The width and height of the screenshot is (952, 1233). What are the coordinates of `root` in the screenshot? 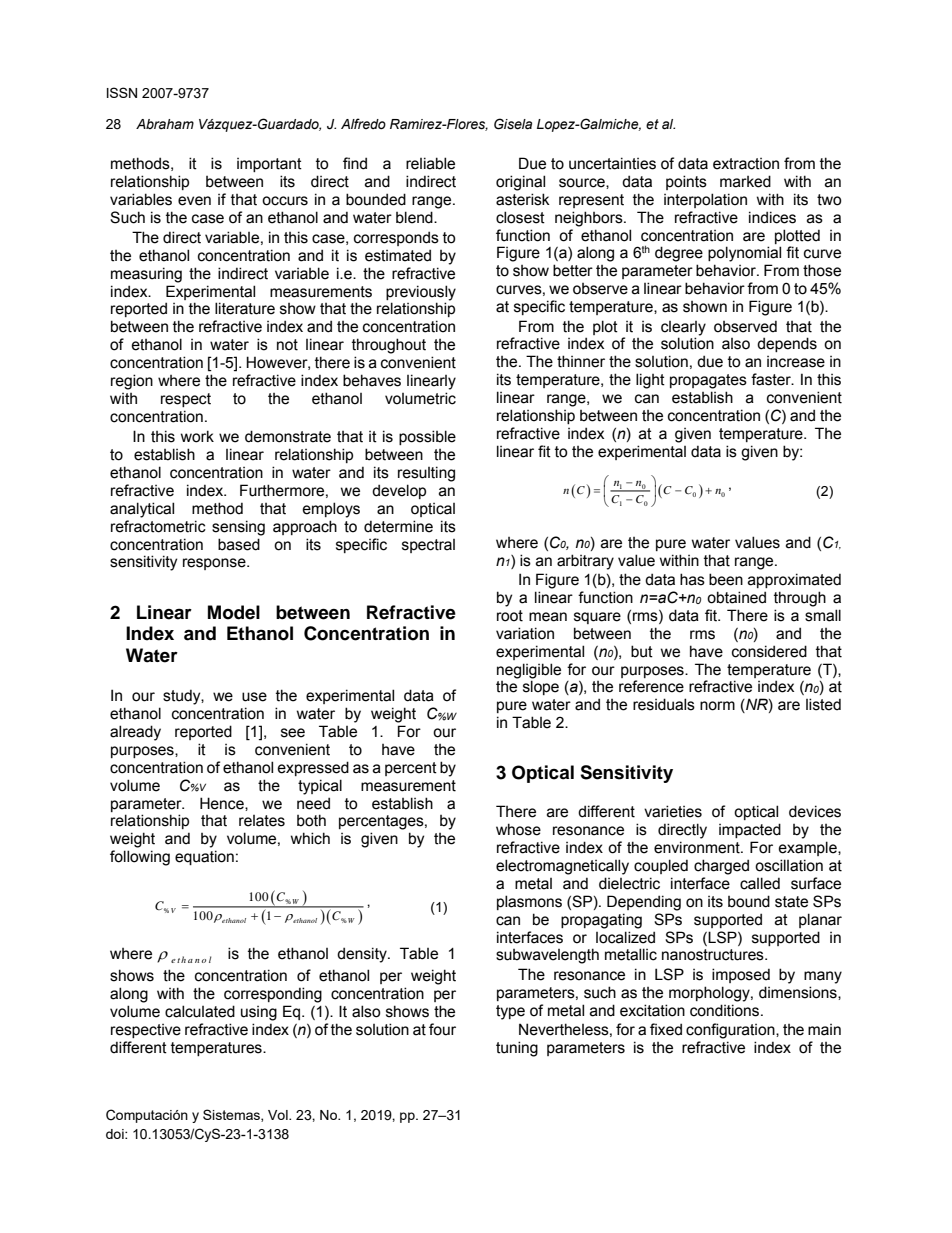 It's located at (510, 616).
